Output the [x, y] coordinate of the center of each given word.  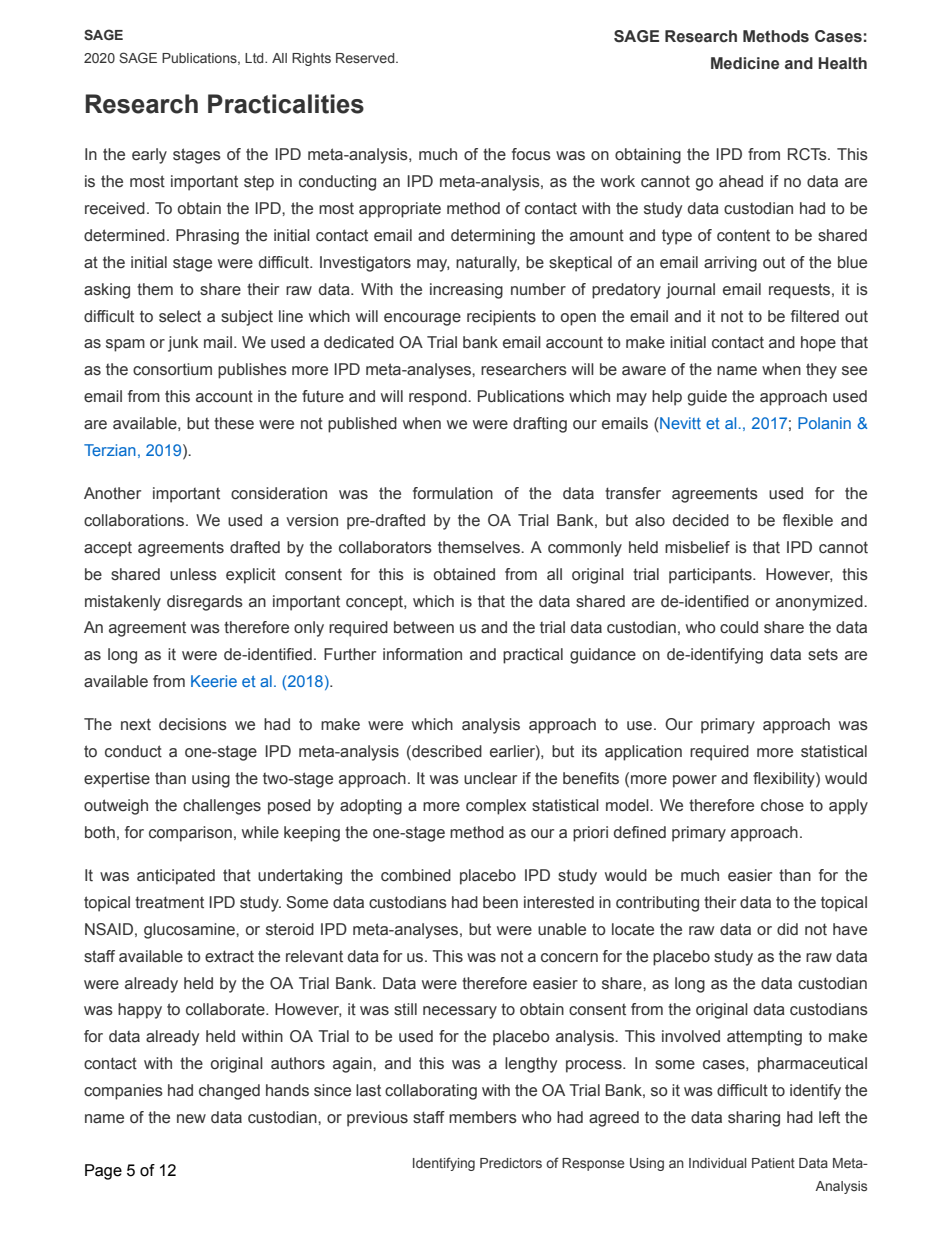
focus [531, 154]
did [787, 929]
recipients [501, 318]
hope [818, 344]
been [500, 902]
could [739, 627]
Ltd [255, 58]
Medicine [745, 63]
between [424, 627]
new [191, 1119]
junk [183, 344]
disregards [205, 603]
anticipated [176, 877]
